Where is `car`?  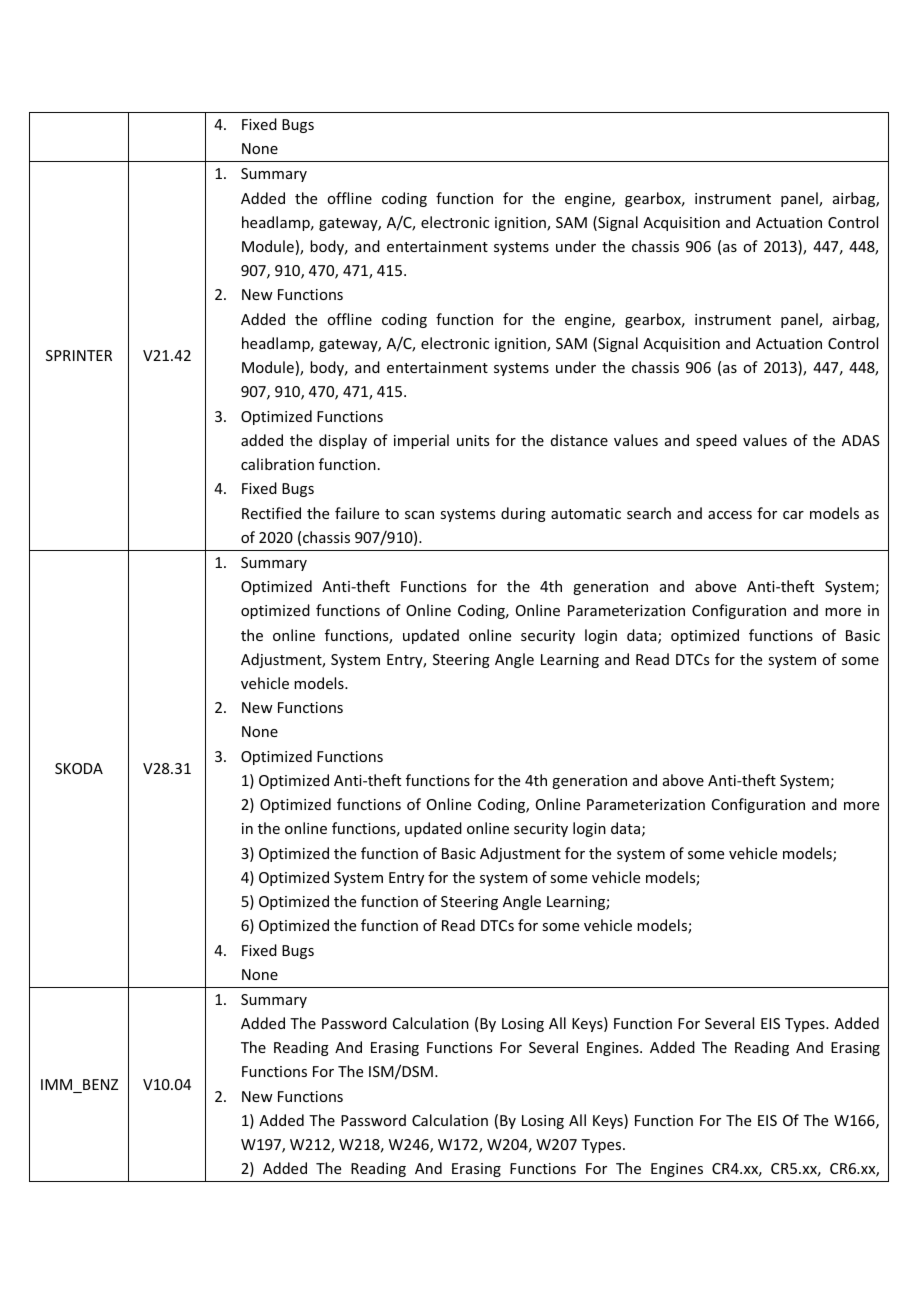
car is located at coordinates (793, 515).
